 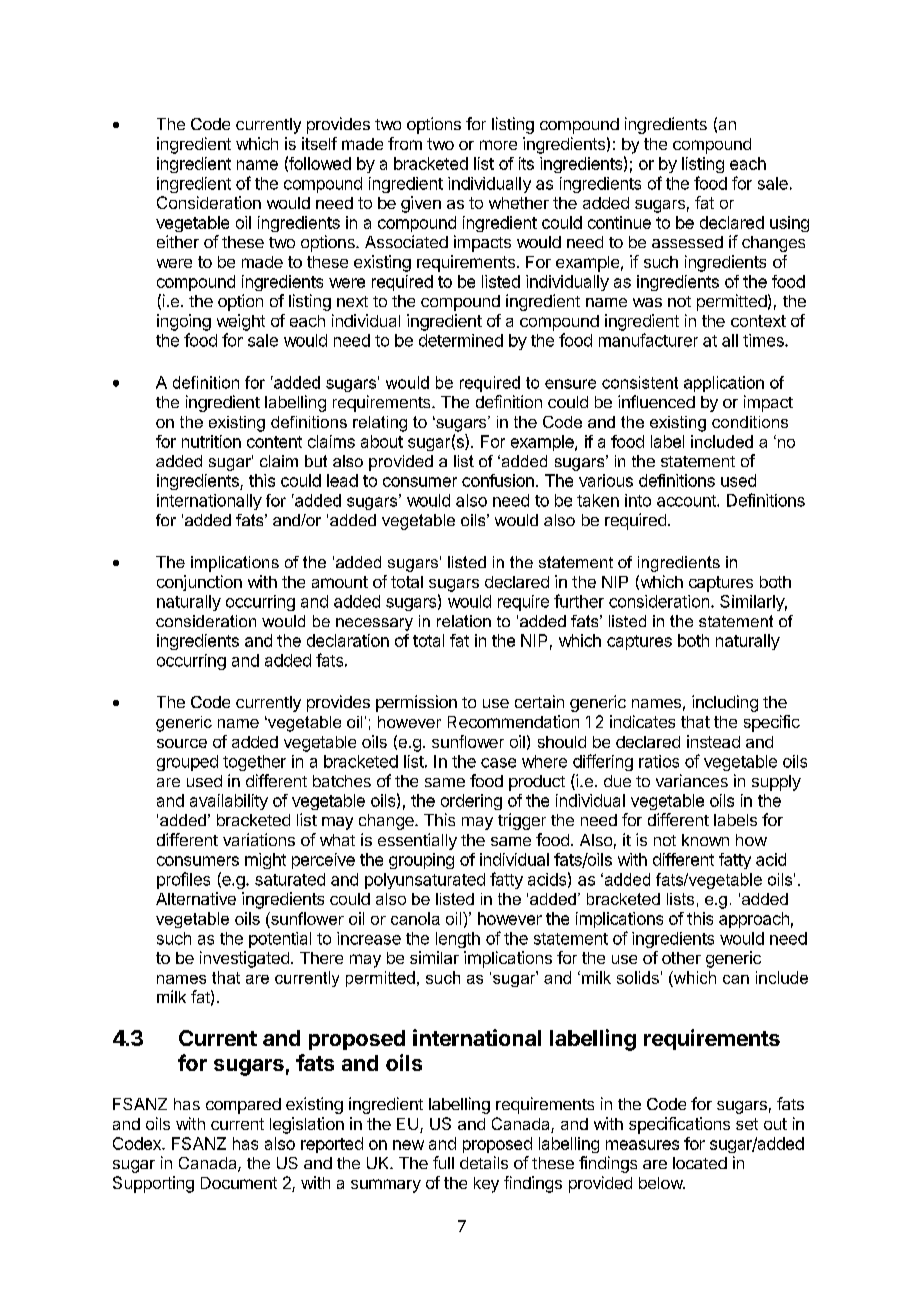 I want to click on ordering, so click(x=471, y=802).
